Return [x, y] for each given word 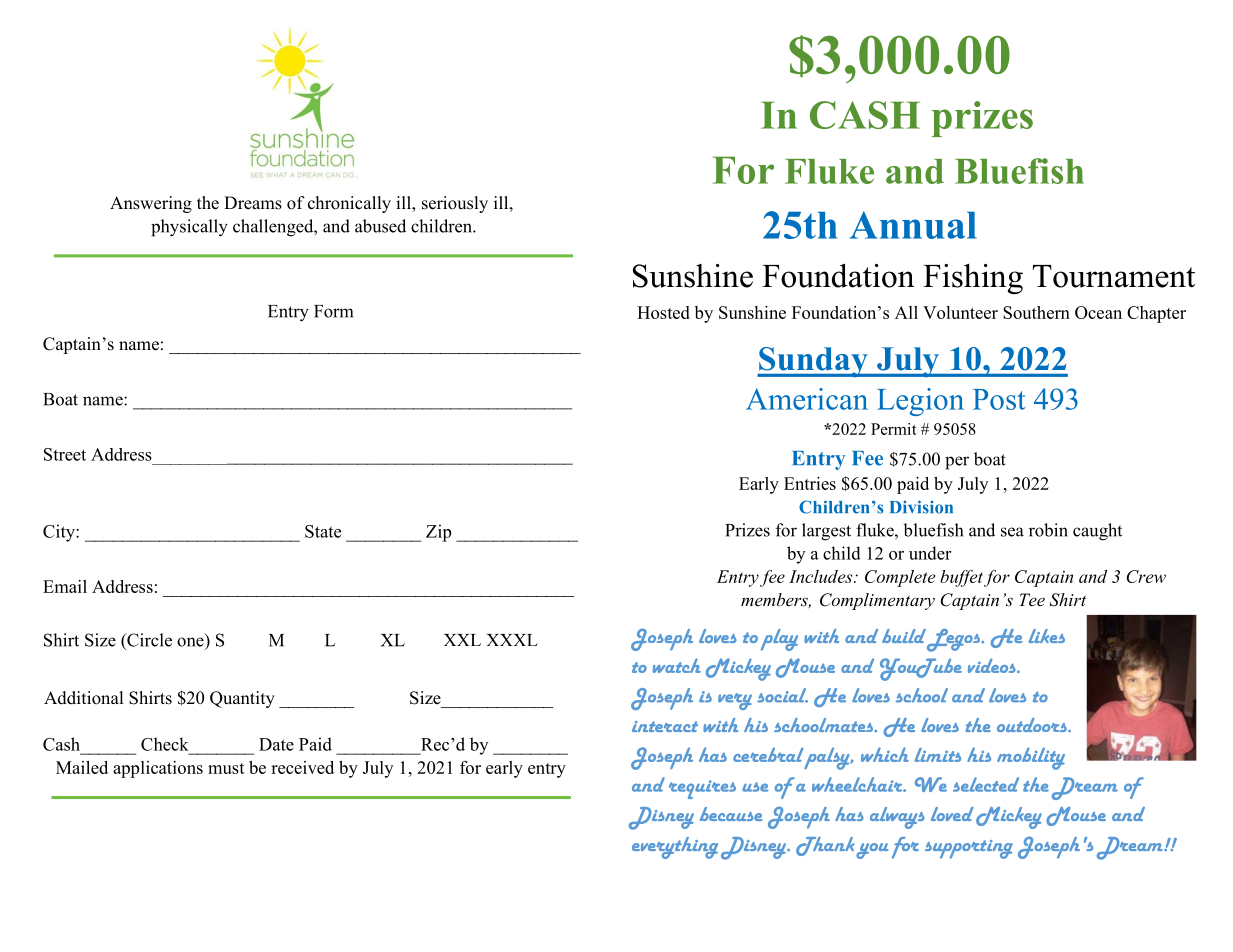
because [731, 814]
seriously [455, 204]
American [807, 399]
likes [1046, 636]
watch [677, 665]
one [190, 642]
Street [65, 454]
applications [158, 769]
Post [999, 399]
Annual [913, 225]
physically [189, 228]
